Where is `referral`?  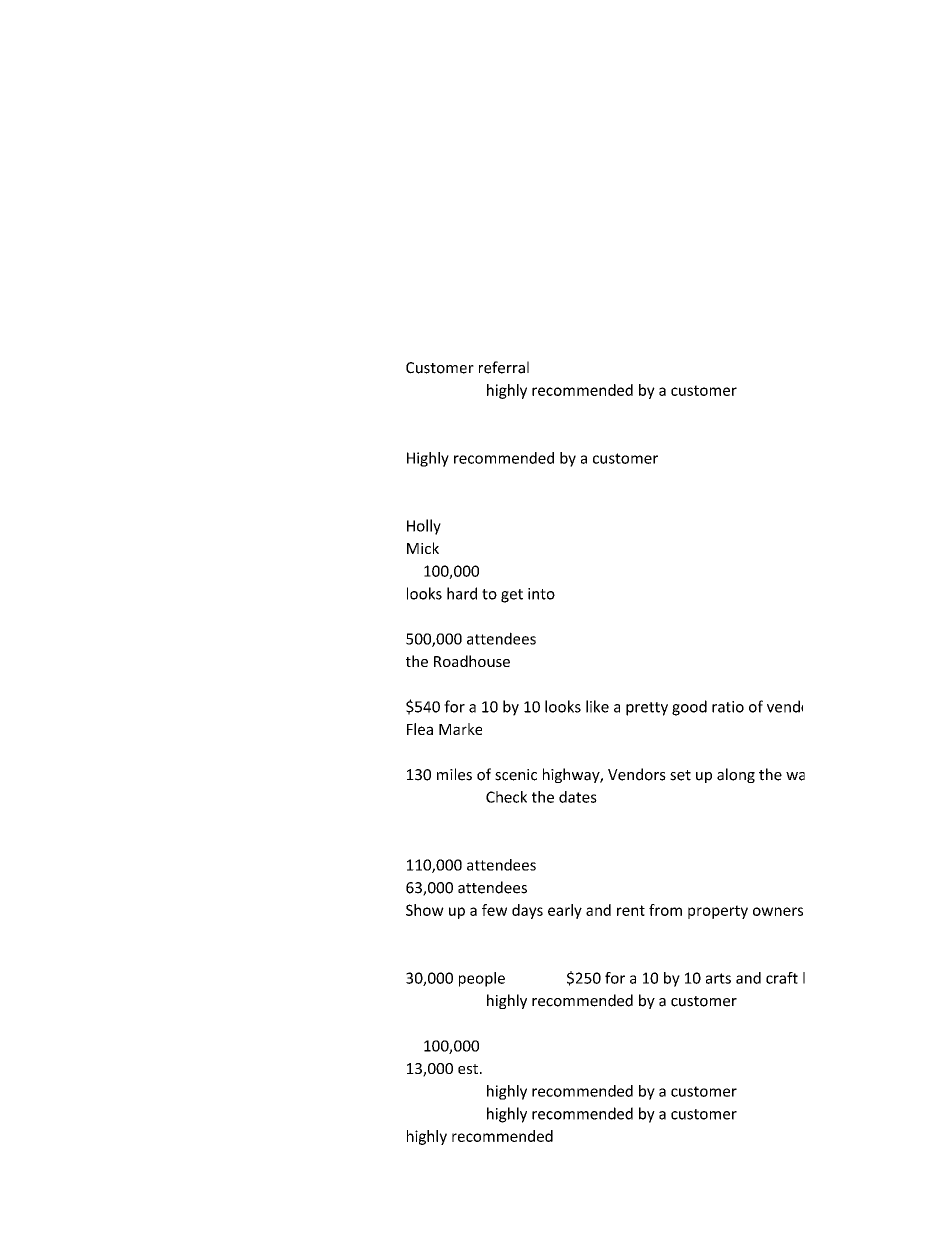
referral is located at coordinates (504, 367).
